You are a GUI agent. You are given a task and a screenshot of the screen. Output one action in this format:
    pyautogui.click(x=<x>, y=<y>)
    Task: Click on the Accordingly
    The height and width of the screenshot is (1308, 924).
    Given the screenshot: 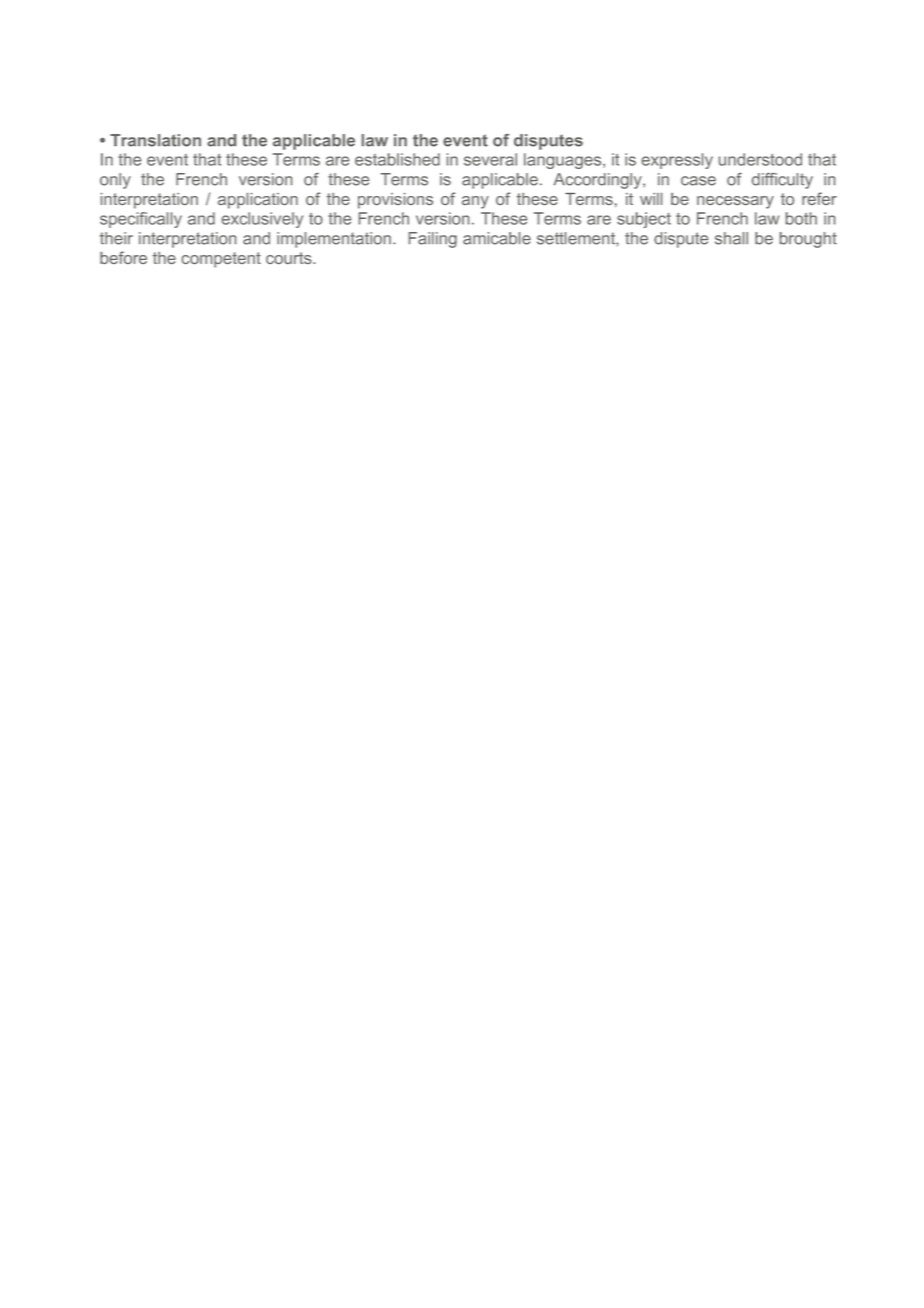 What is the action you would take?
    pyautogui.click(x=599, y=181)
